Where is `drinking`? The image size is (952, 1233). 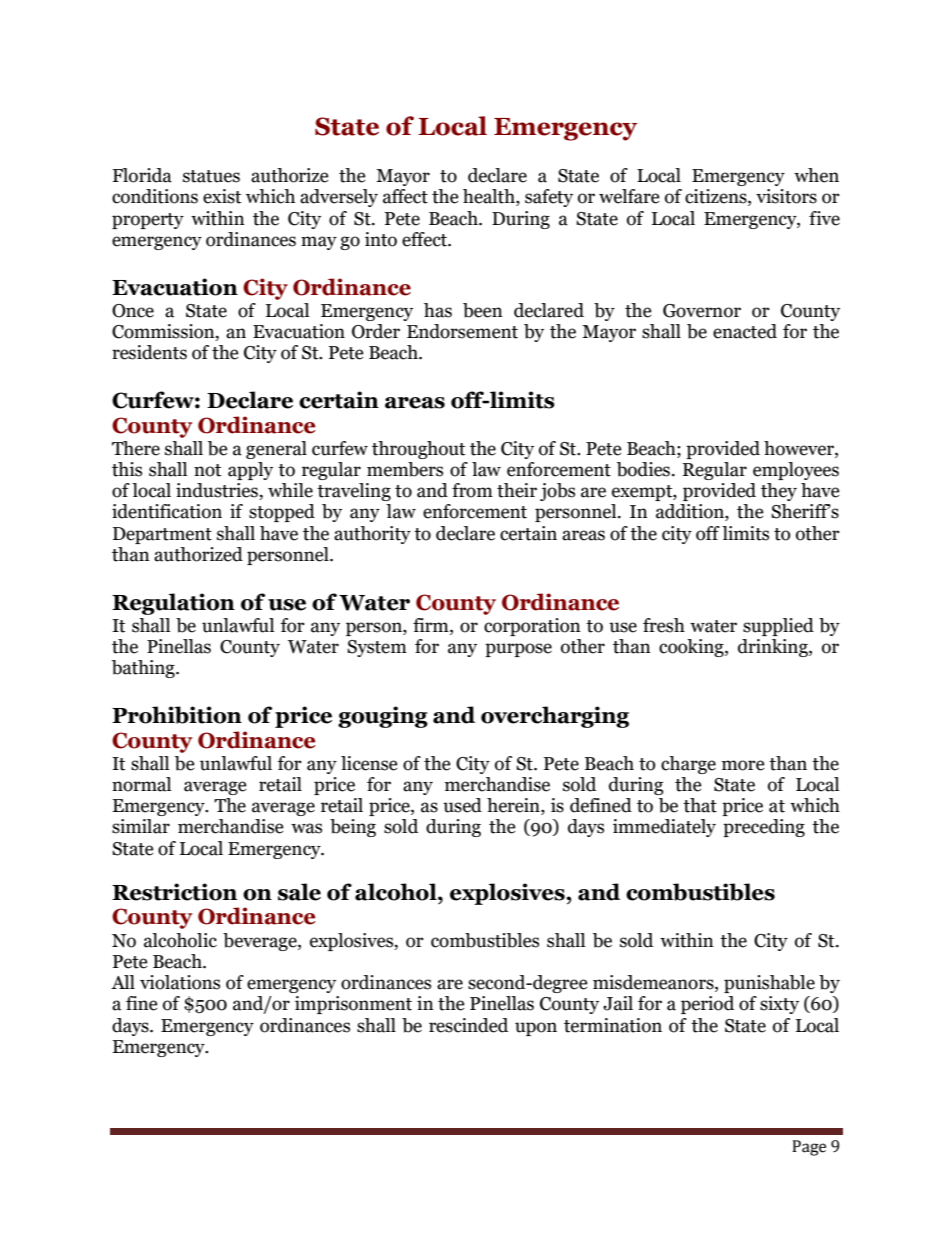 drinking is located at coordinates (774, 648).
